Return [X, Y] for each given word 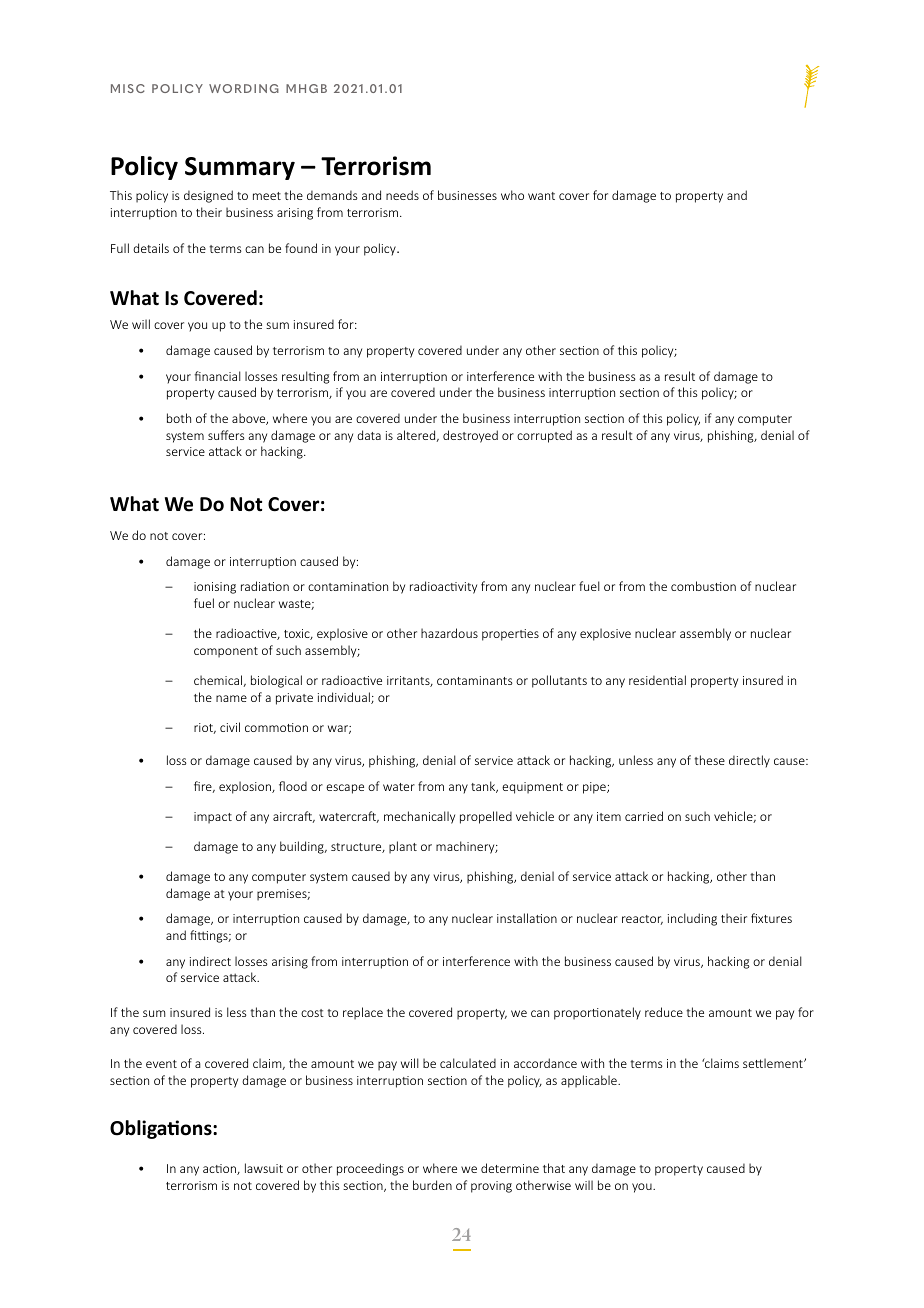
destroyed [470, 436]
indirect [210, 961]
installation [527, 918]
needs [402, 195]
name [231, 698]
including [692, 919]
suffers [226, 435]
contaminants [475, 680]
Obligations [162, 1129]
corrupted [544, 436]
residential [657, 680]
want [541, 196]
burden [432, 1185]
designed [208, 196]
